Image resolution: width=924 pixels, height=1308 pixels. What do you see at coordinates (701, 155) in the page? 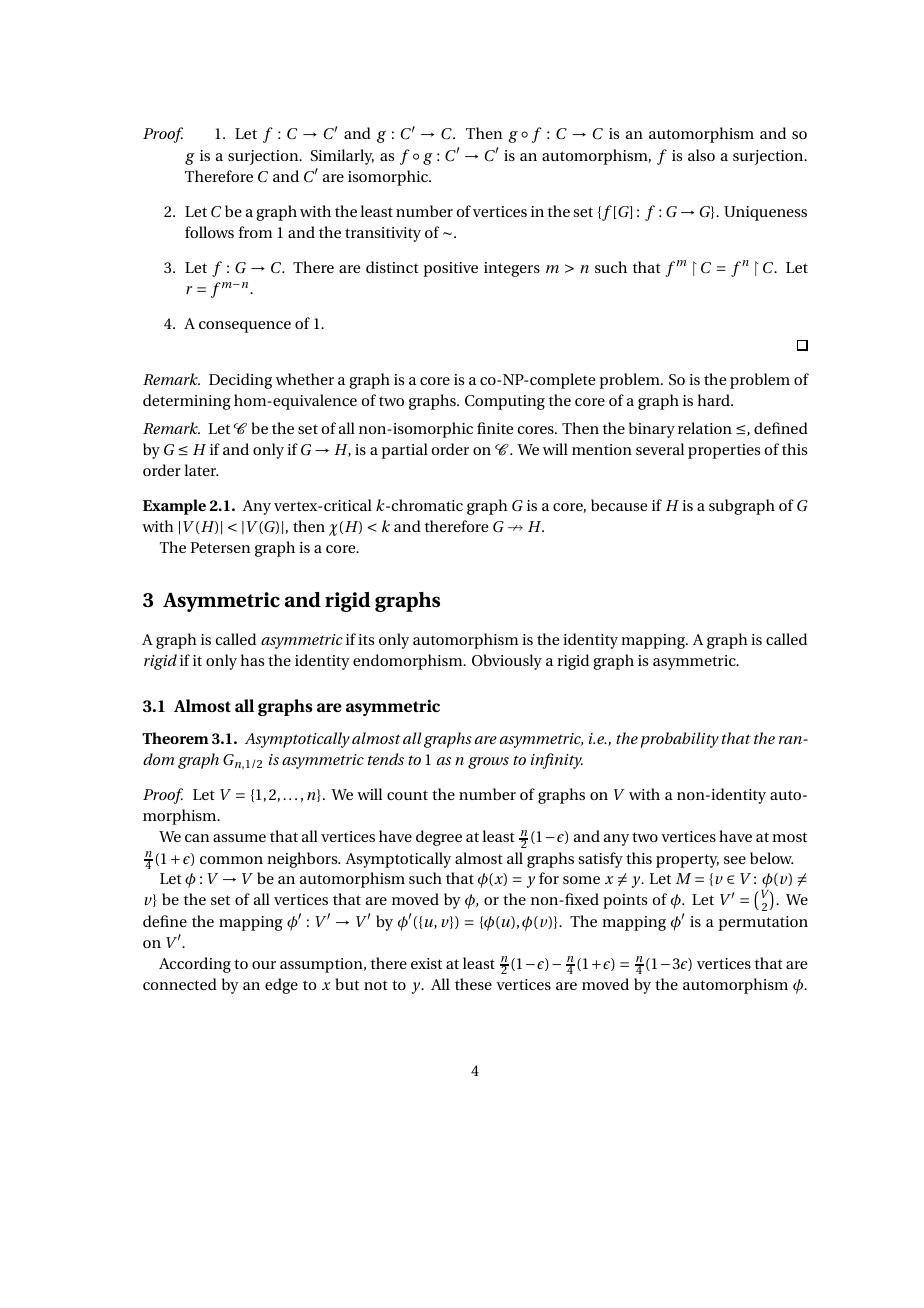
I see `also` at bounding box center [701, 155].
